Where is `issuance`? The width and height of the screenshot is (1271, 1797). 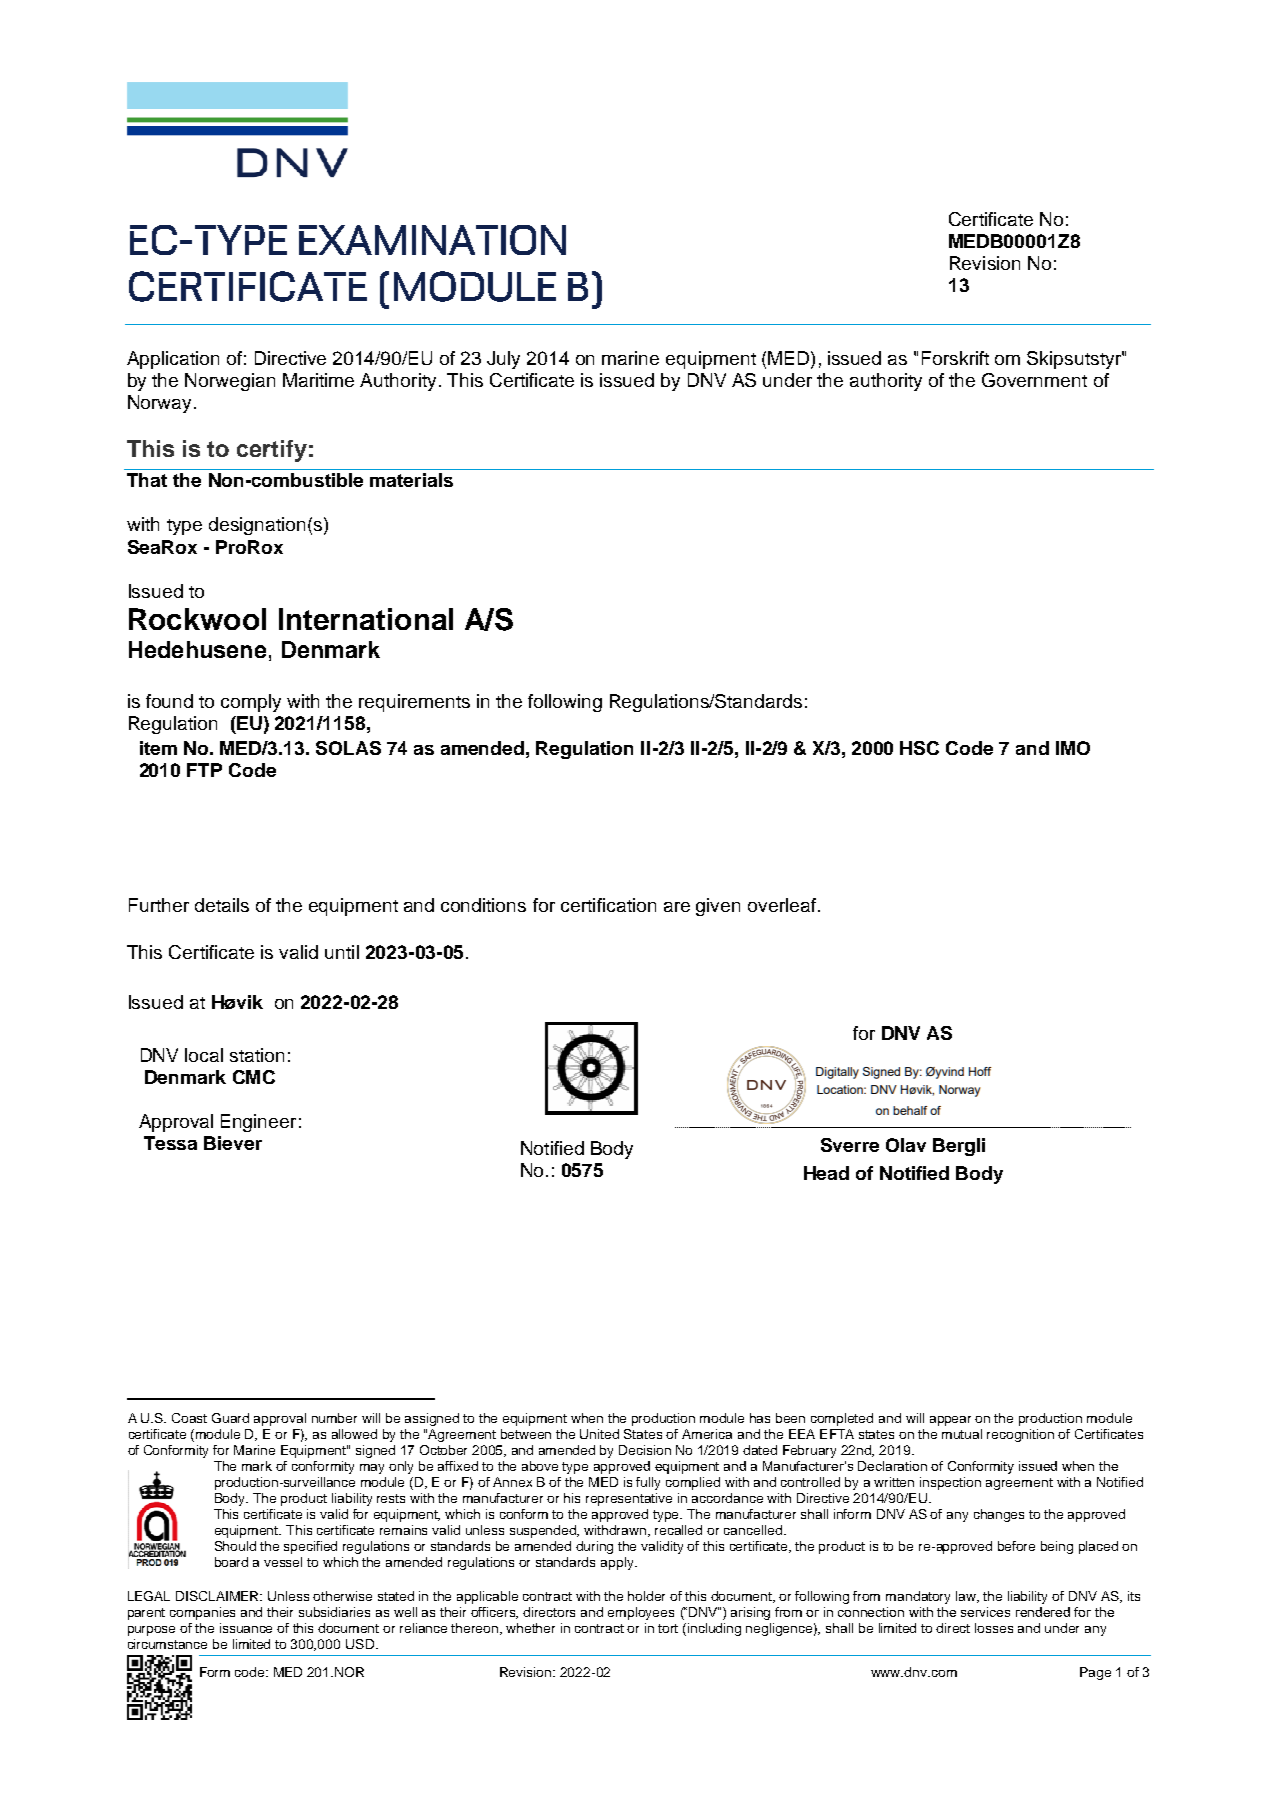
issuance is located at coordinates (246, 1628).
